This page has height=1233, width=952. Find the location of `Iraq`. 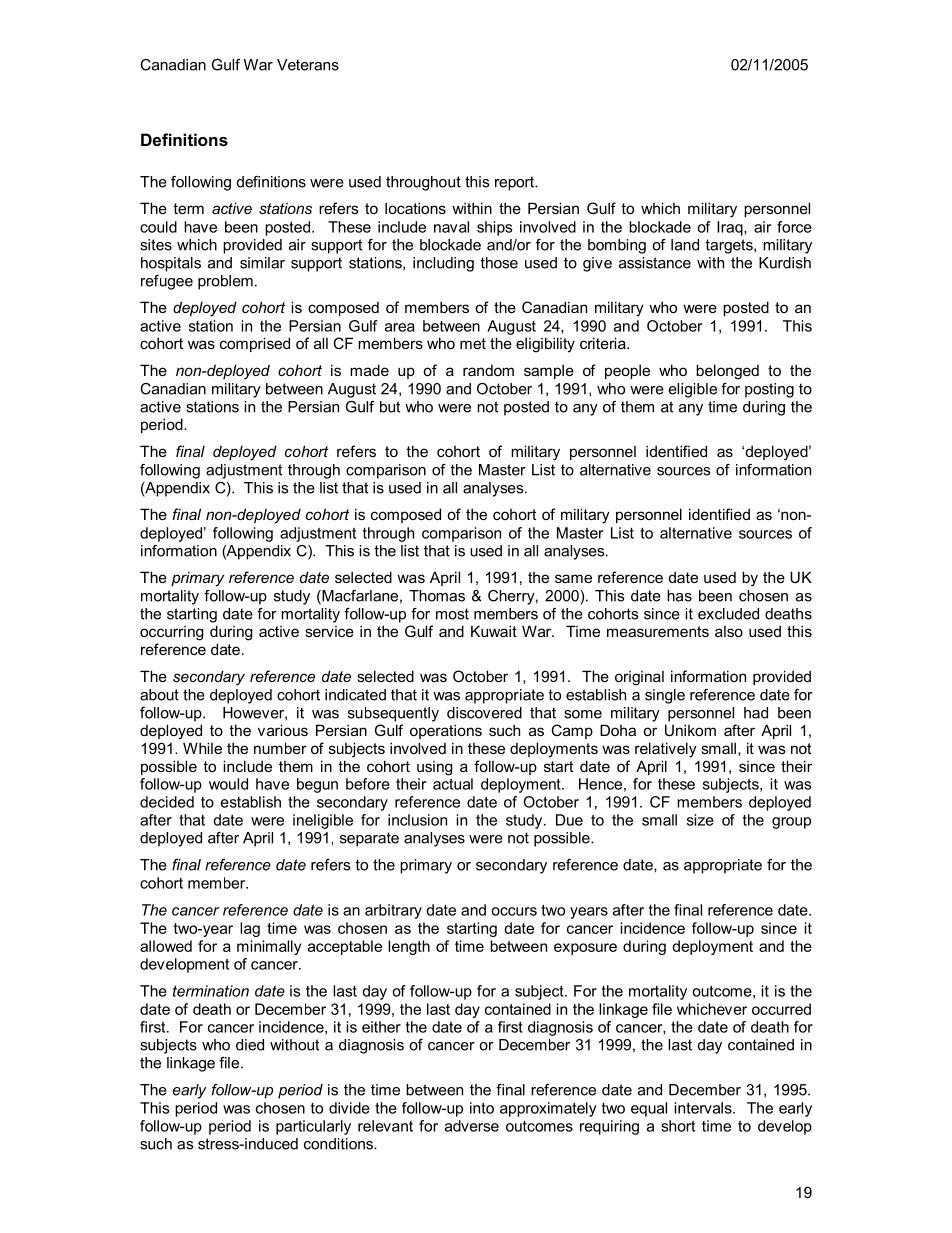

Iraq is located at coordinates (731, 228).
